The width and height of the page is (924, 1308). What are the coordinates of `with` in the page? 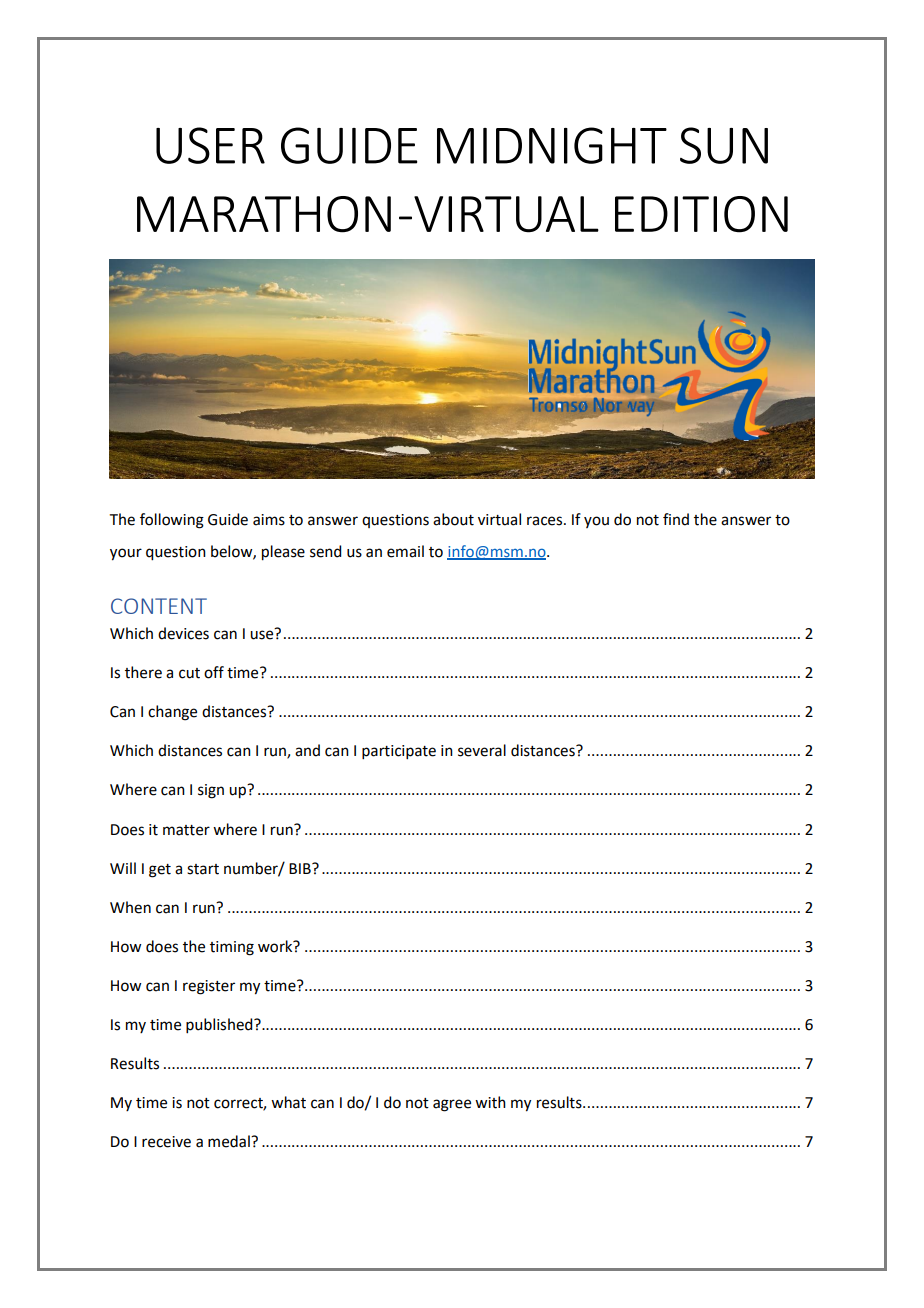 It's located at (490, 1102).
